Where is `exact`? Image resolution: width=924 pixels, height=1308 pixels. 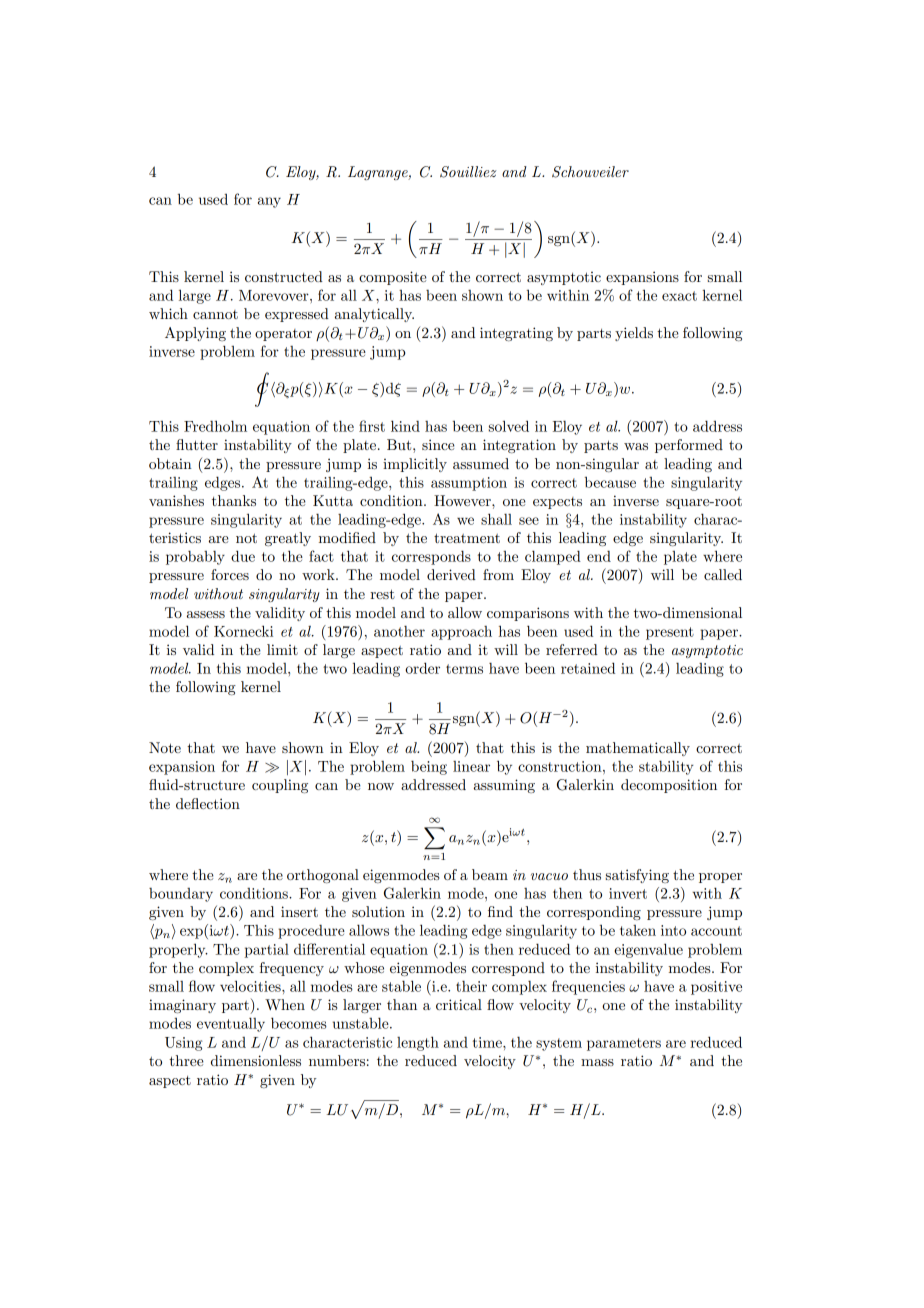 exact is located at coordinates (679, 296).
